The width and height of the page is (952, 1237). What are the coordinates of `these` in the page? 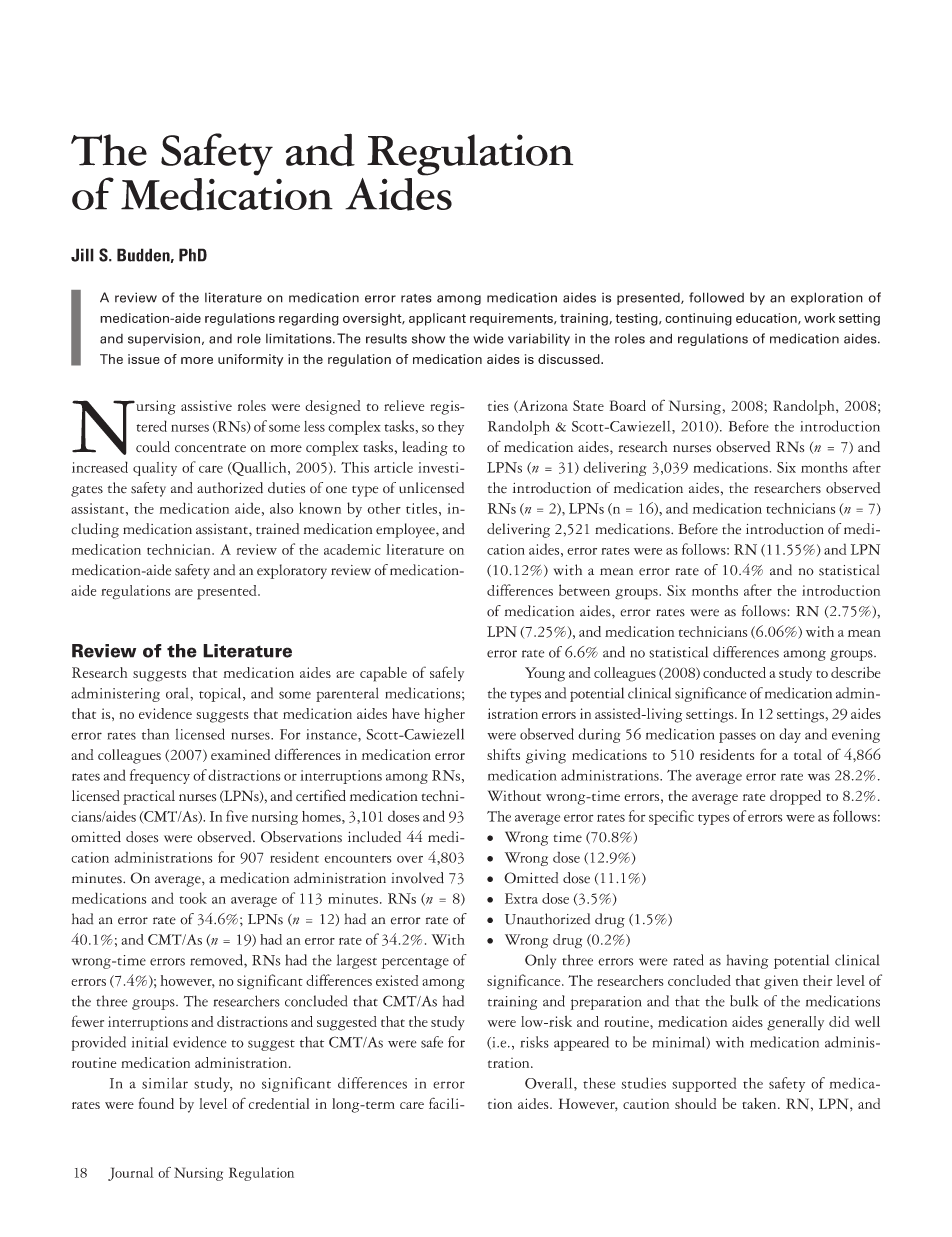 It's located at (599, 1083).
